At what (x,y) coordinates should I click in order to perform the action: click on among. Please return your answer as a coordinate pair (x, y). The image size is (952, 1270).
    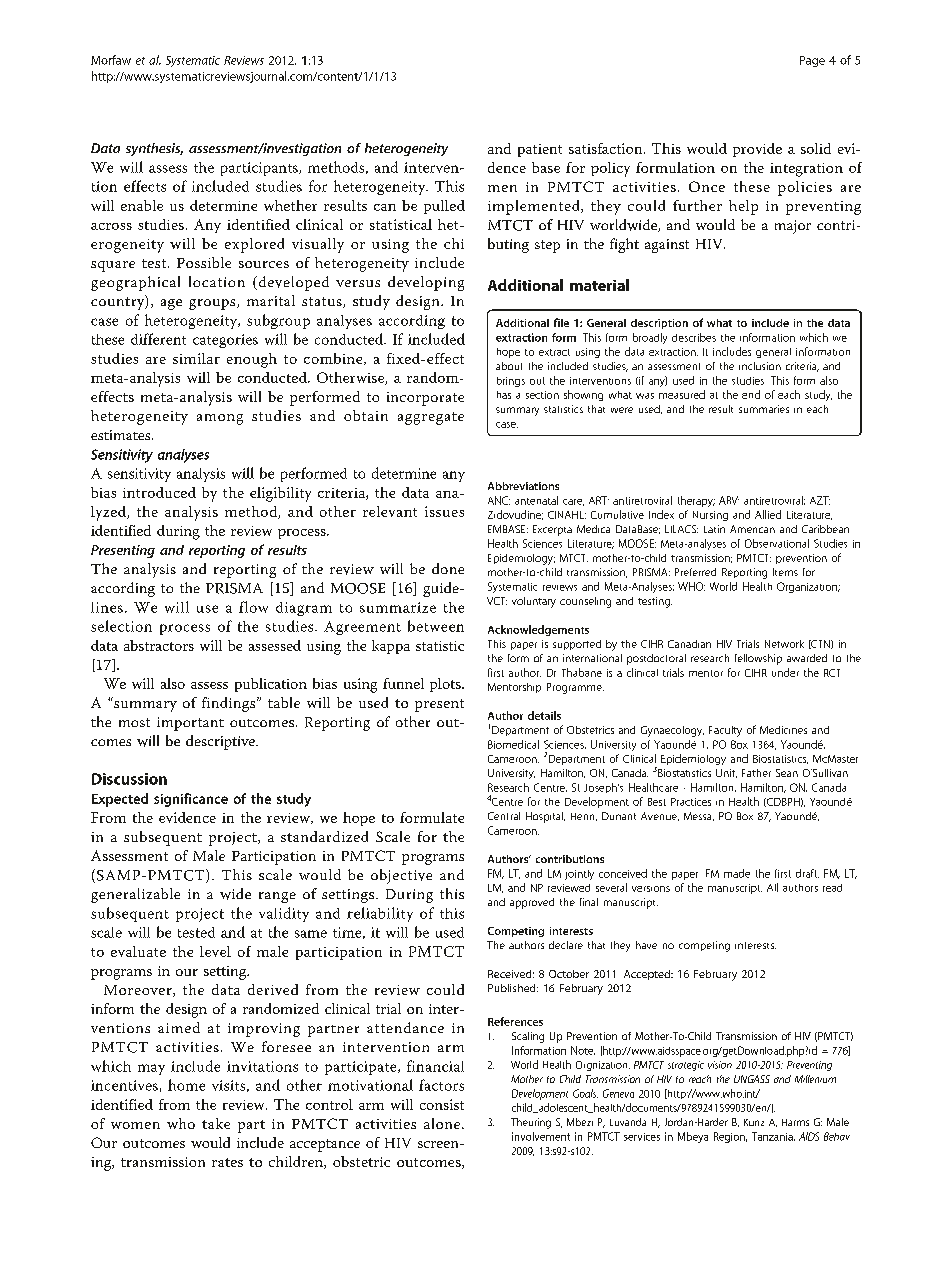
    Looking at the image, I should click on (220, 419).
